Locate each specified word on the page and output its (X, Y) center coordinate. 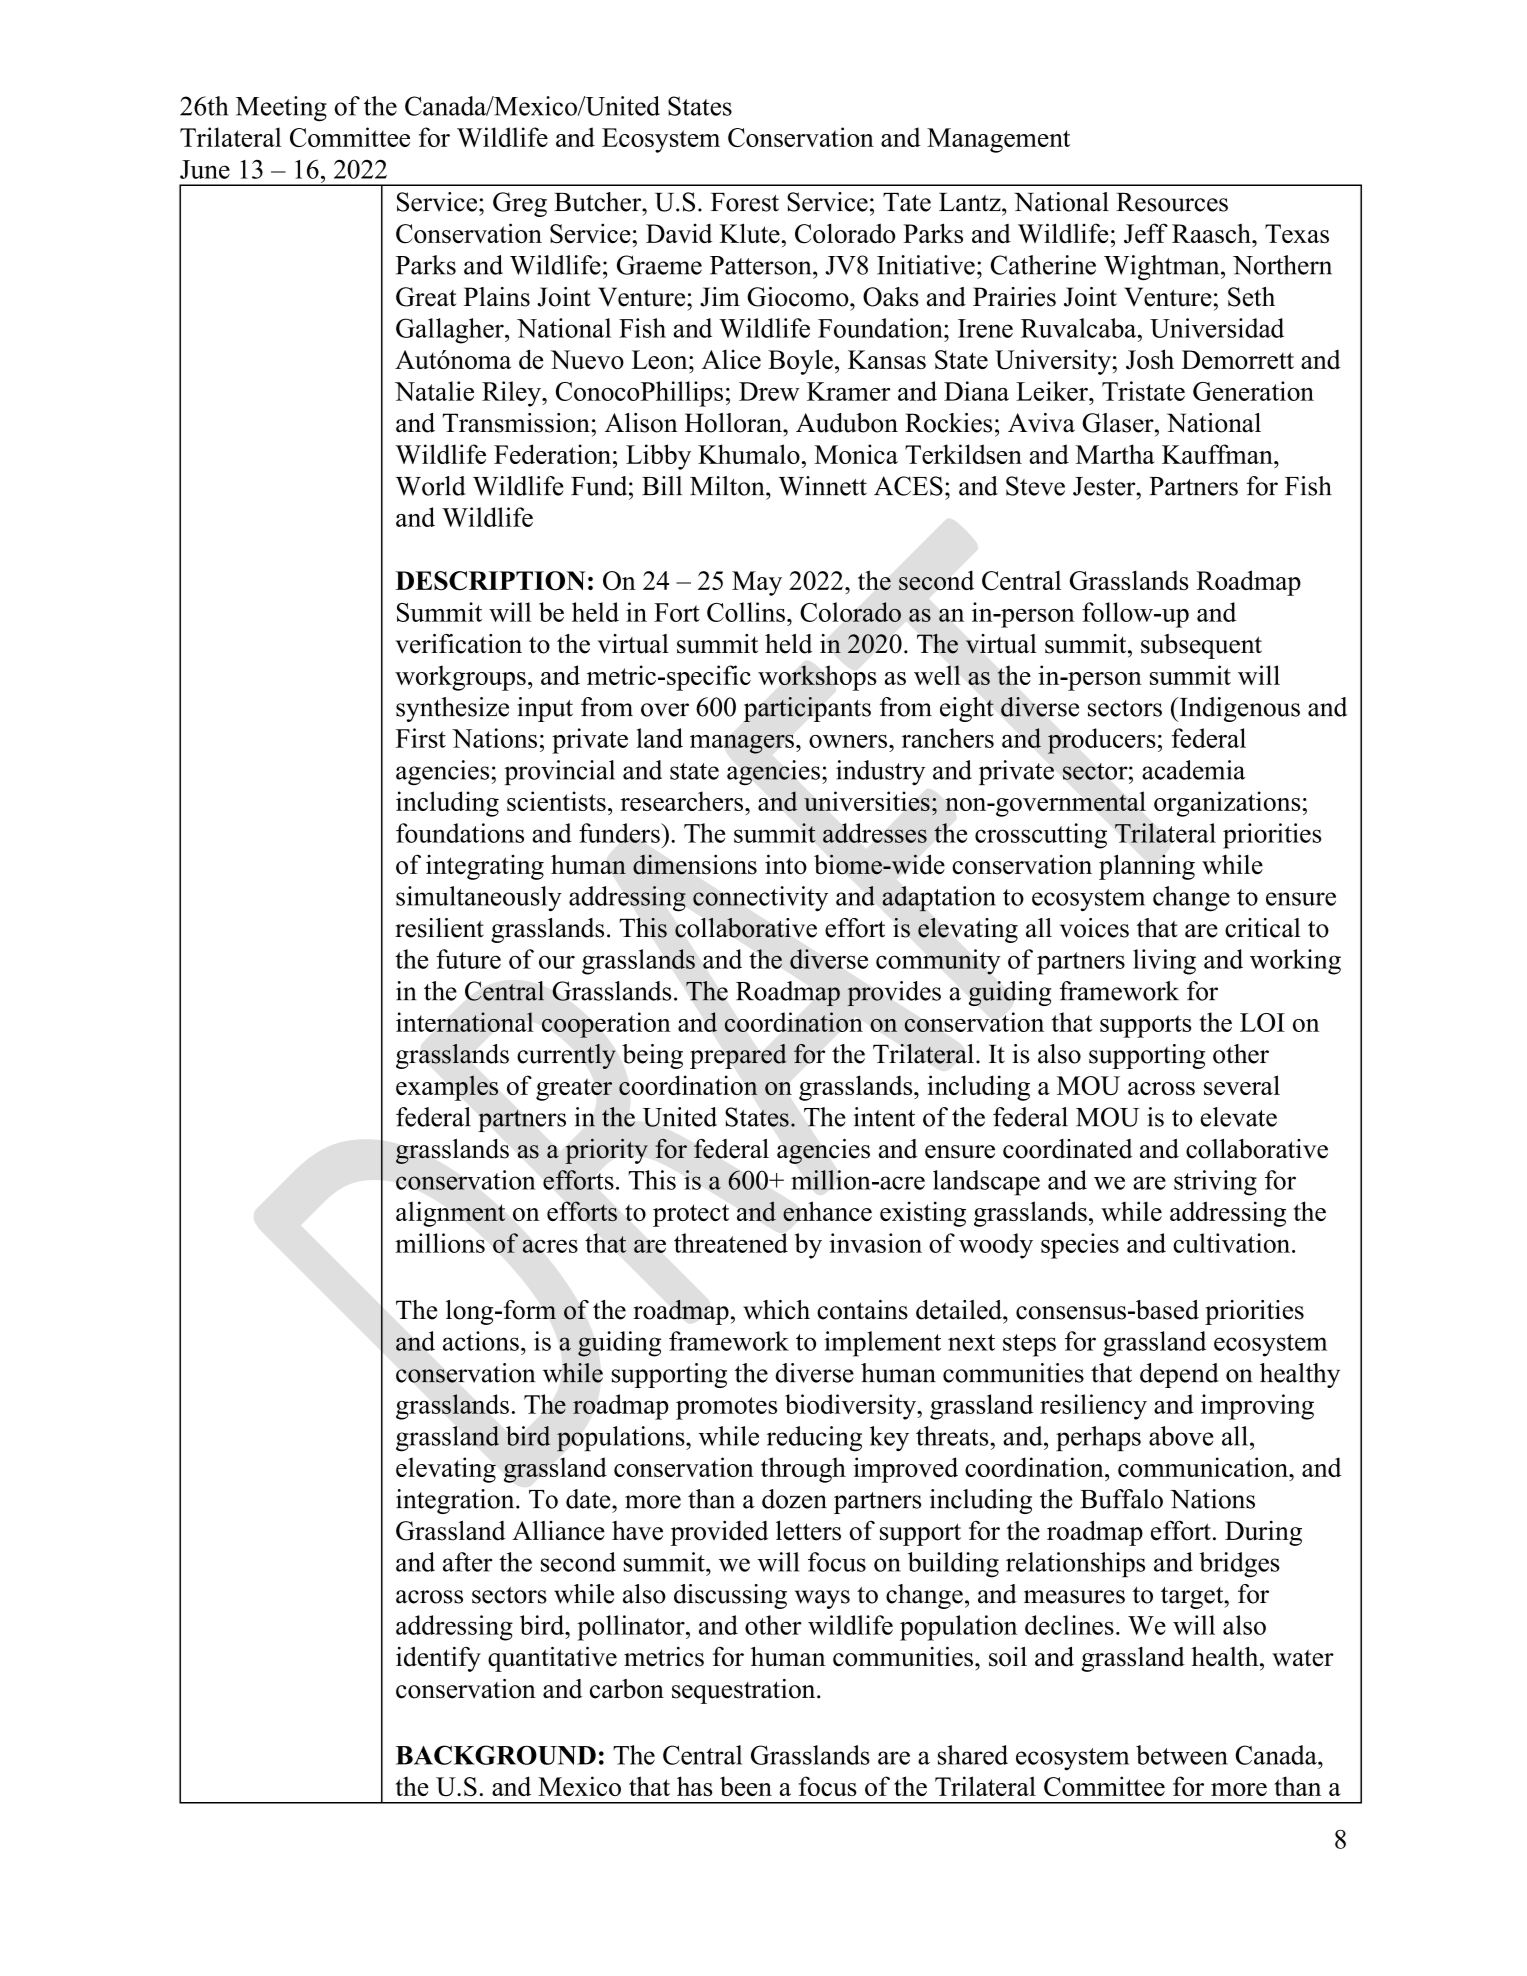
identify (438, 1659)
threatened (731, 1243)
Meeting (281, 109)
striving (1215, 1183)
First (421, 738)
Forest (745, 202)
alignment (451, 1214)
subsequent (1201, 646)
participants (807, 709)
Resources (1172, 202)
